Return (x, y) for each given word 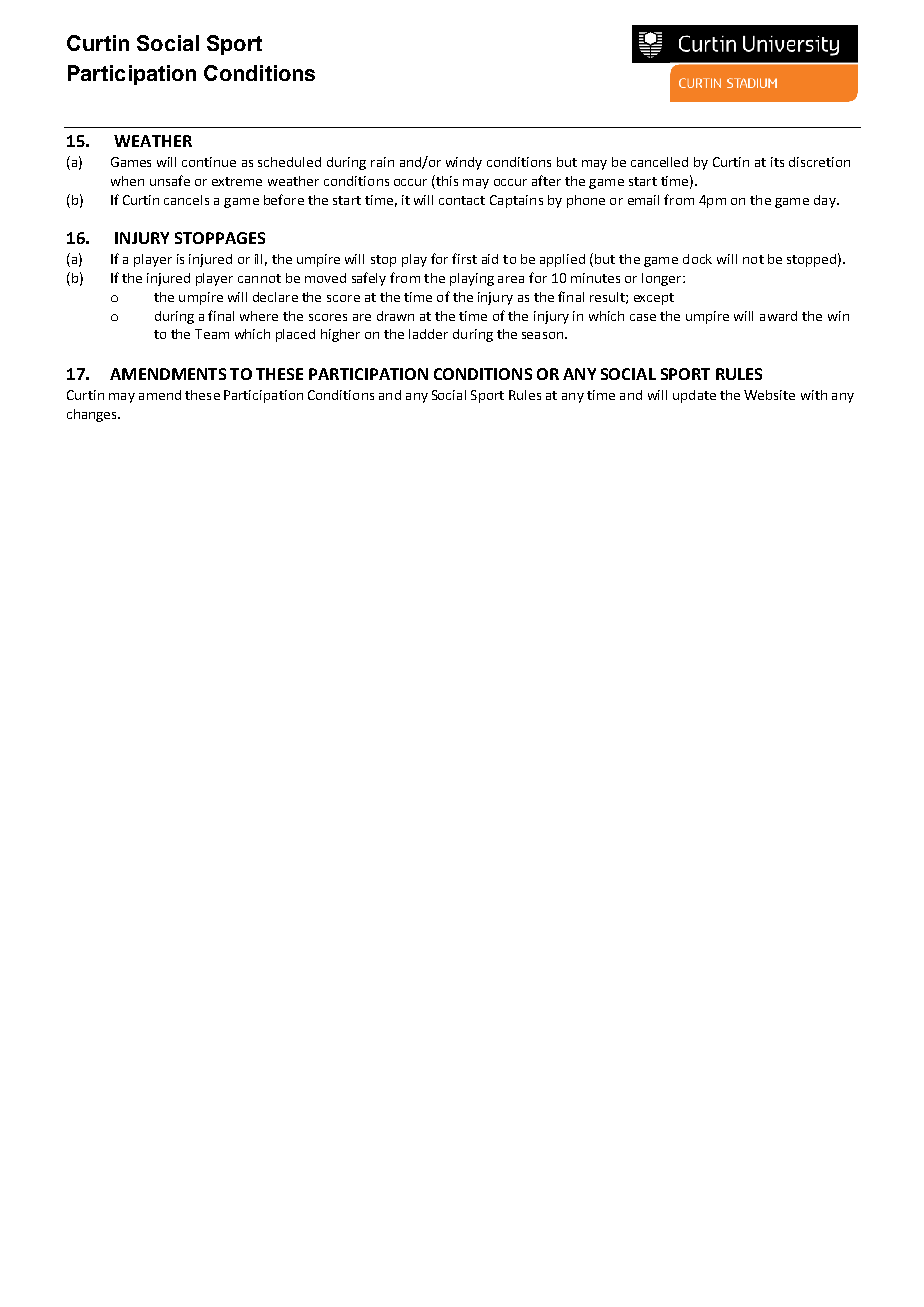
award (778, 316)
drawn (395, 316)
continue (209, 162)
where (259, 316)
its (777, 162)
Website (769, 395)
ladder (428, 334)
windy (464, 163)
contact (462, 200)
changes (93, 415)
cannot (259, 278)
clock (697, 259)
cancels (186, 200)
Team (212, 334)
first (464, 258)
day (826, 201)
